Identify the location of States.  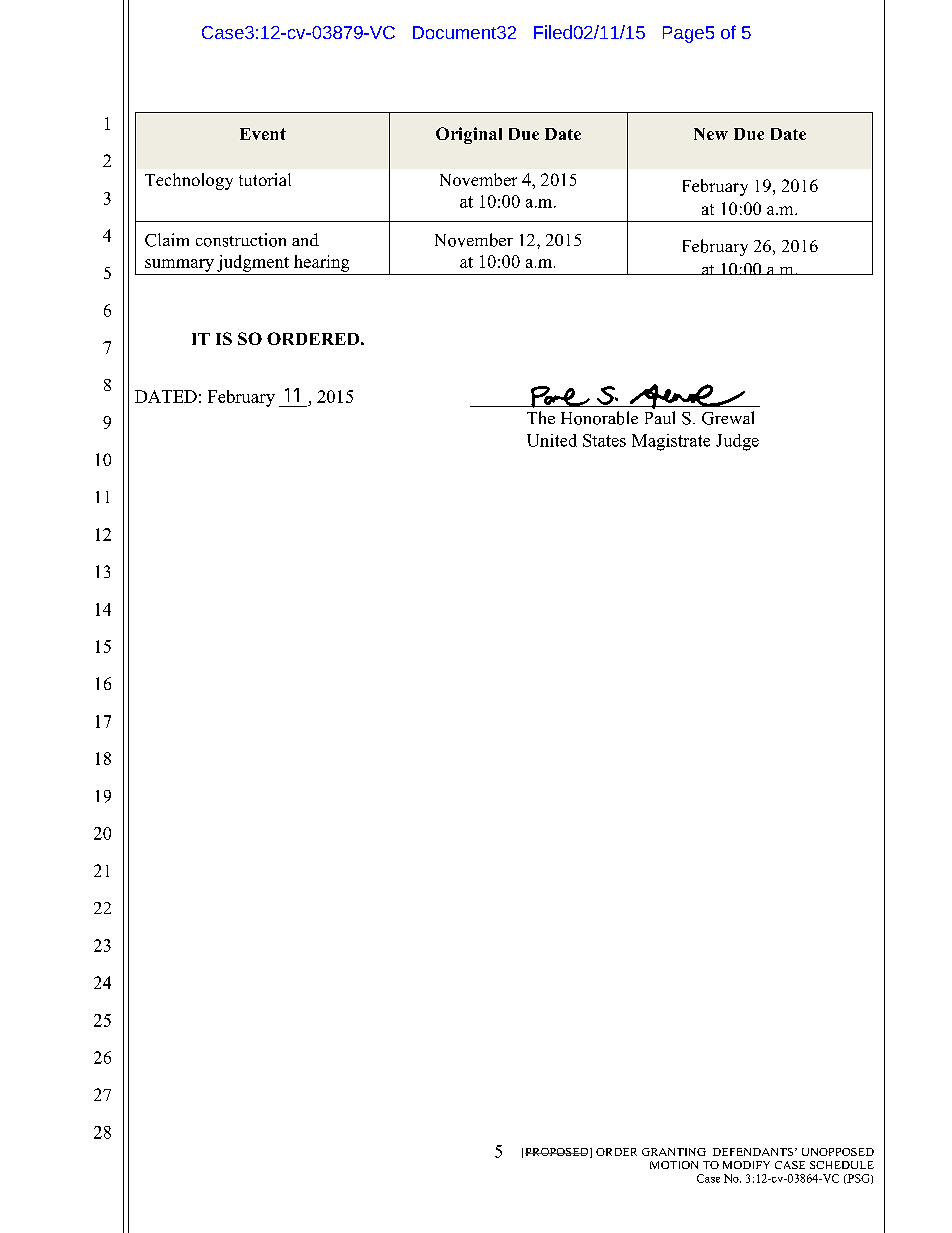
(604, 440).
